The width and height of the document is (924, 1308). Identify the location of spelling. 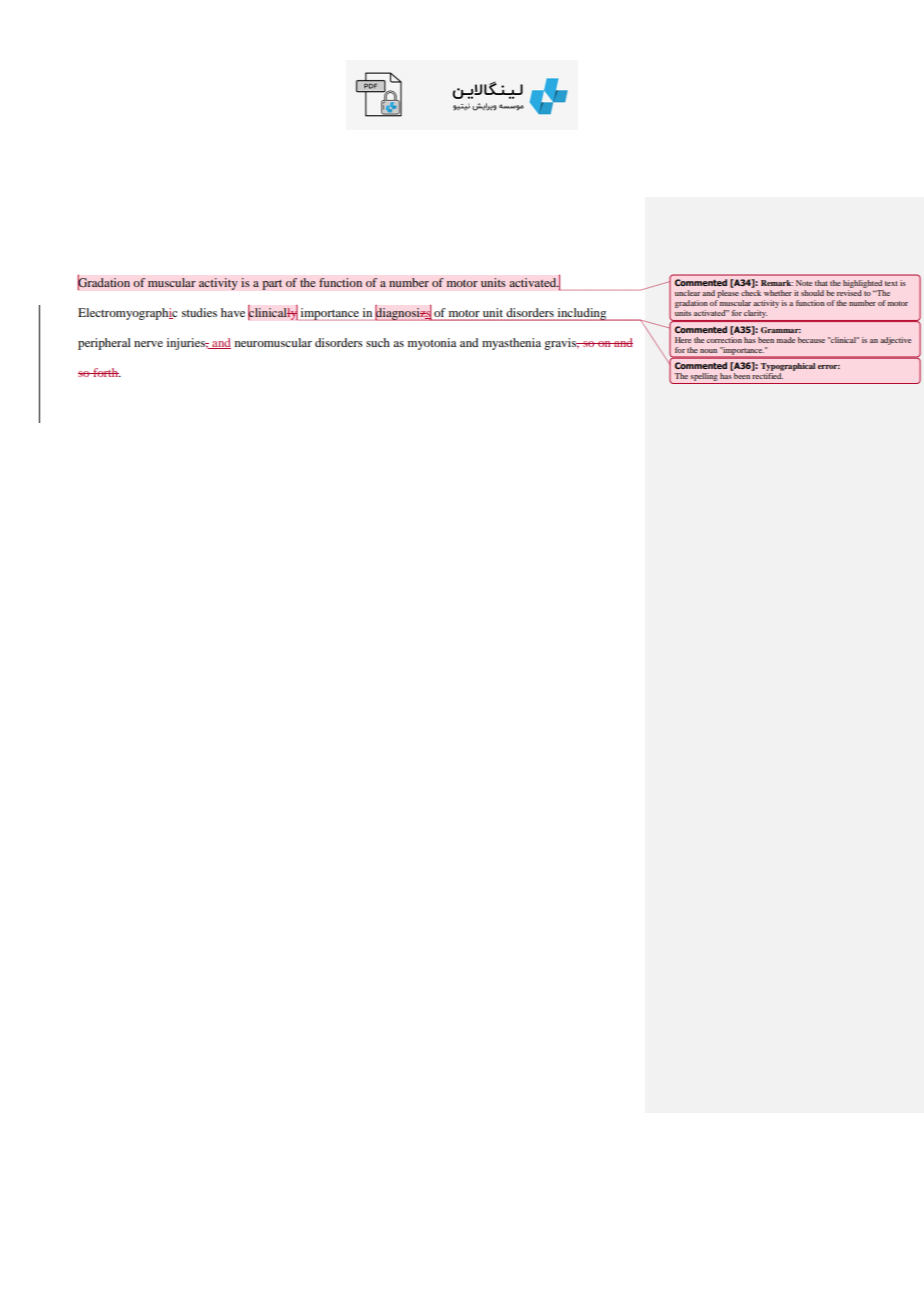
(704, 378).
